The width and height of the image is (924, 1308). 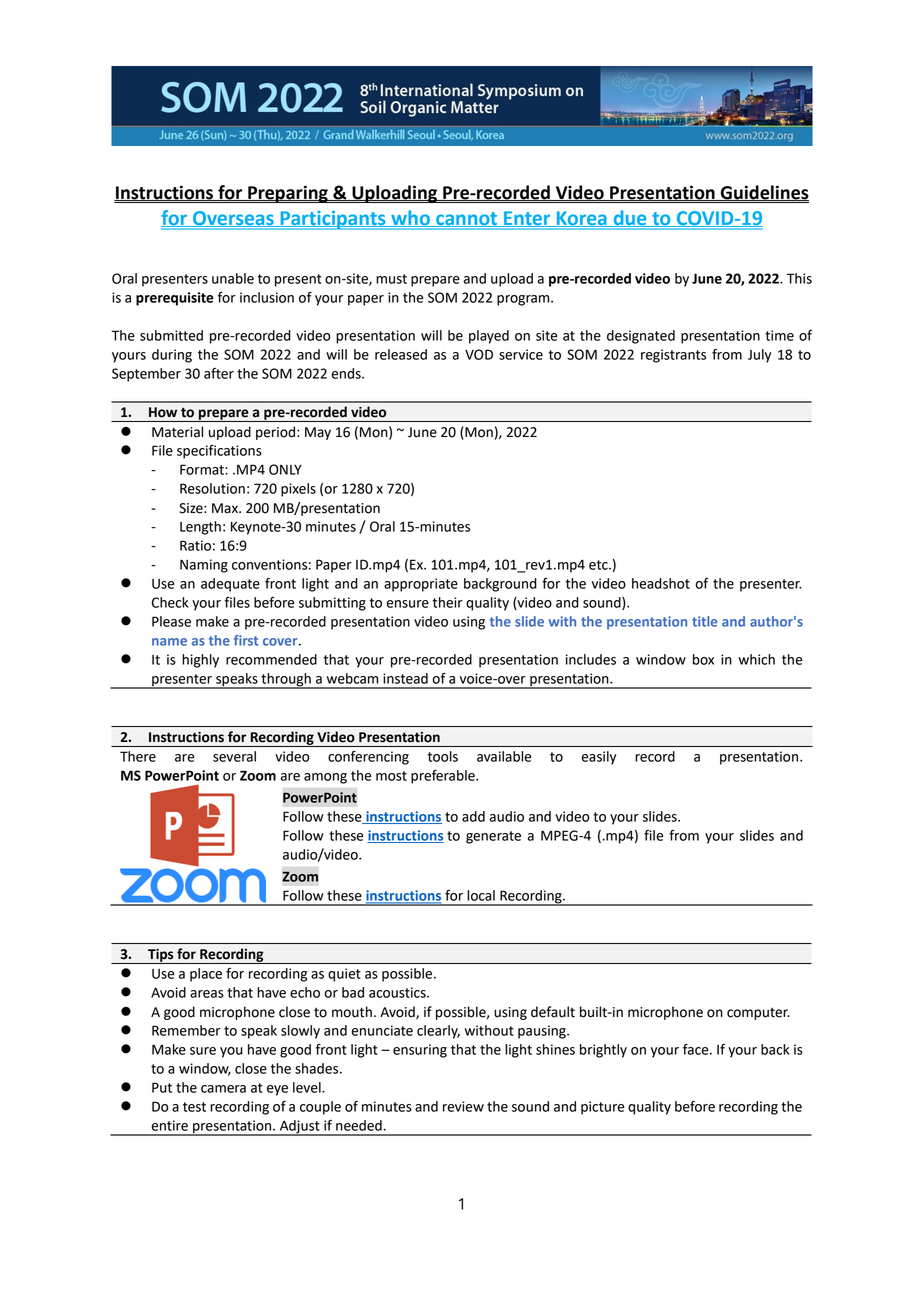 What do you see at coordinates (703, 659) in the image?
I see `box` at bounding box center [703, 659].
